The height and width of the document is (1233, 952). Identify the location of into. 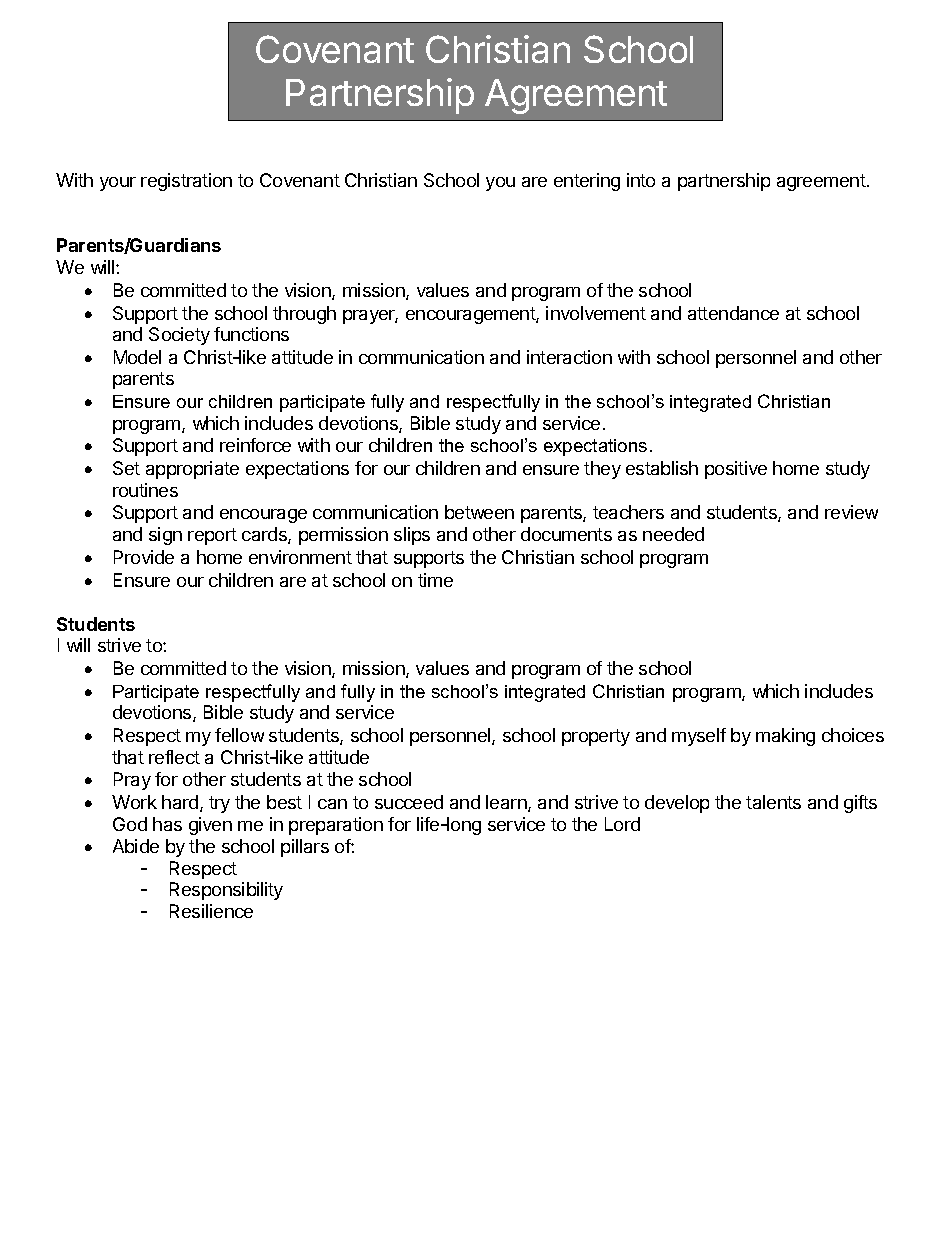
(641, 180).
